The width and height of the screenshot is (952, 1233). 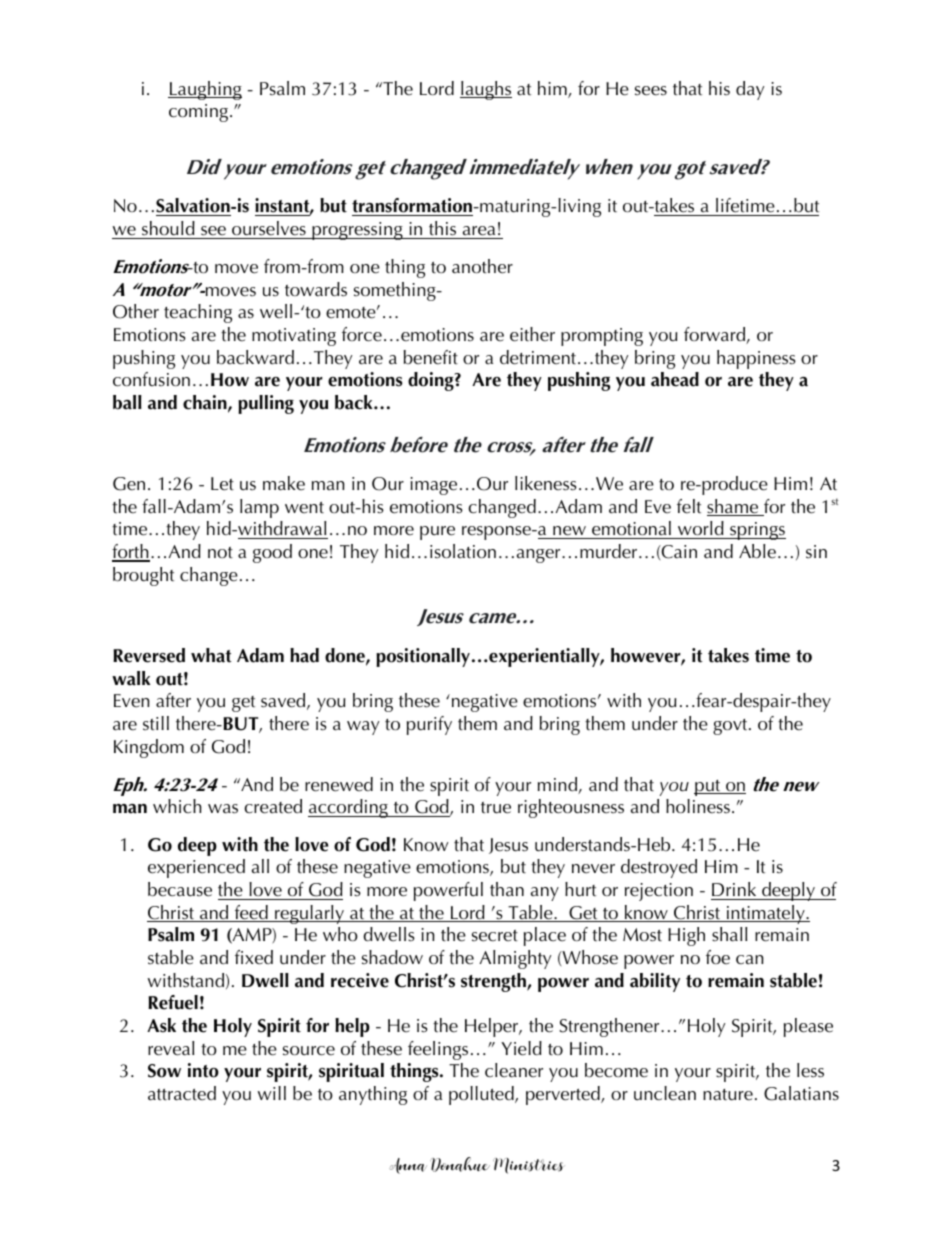 I want to click on was, so click(x=223, y=809).
